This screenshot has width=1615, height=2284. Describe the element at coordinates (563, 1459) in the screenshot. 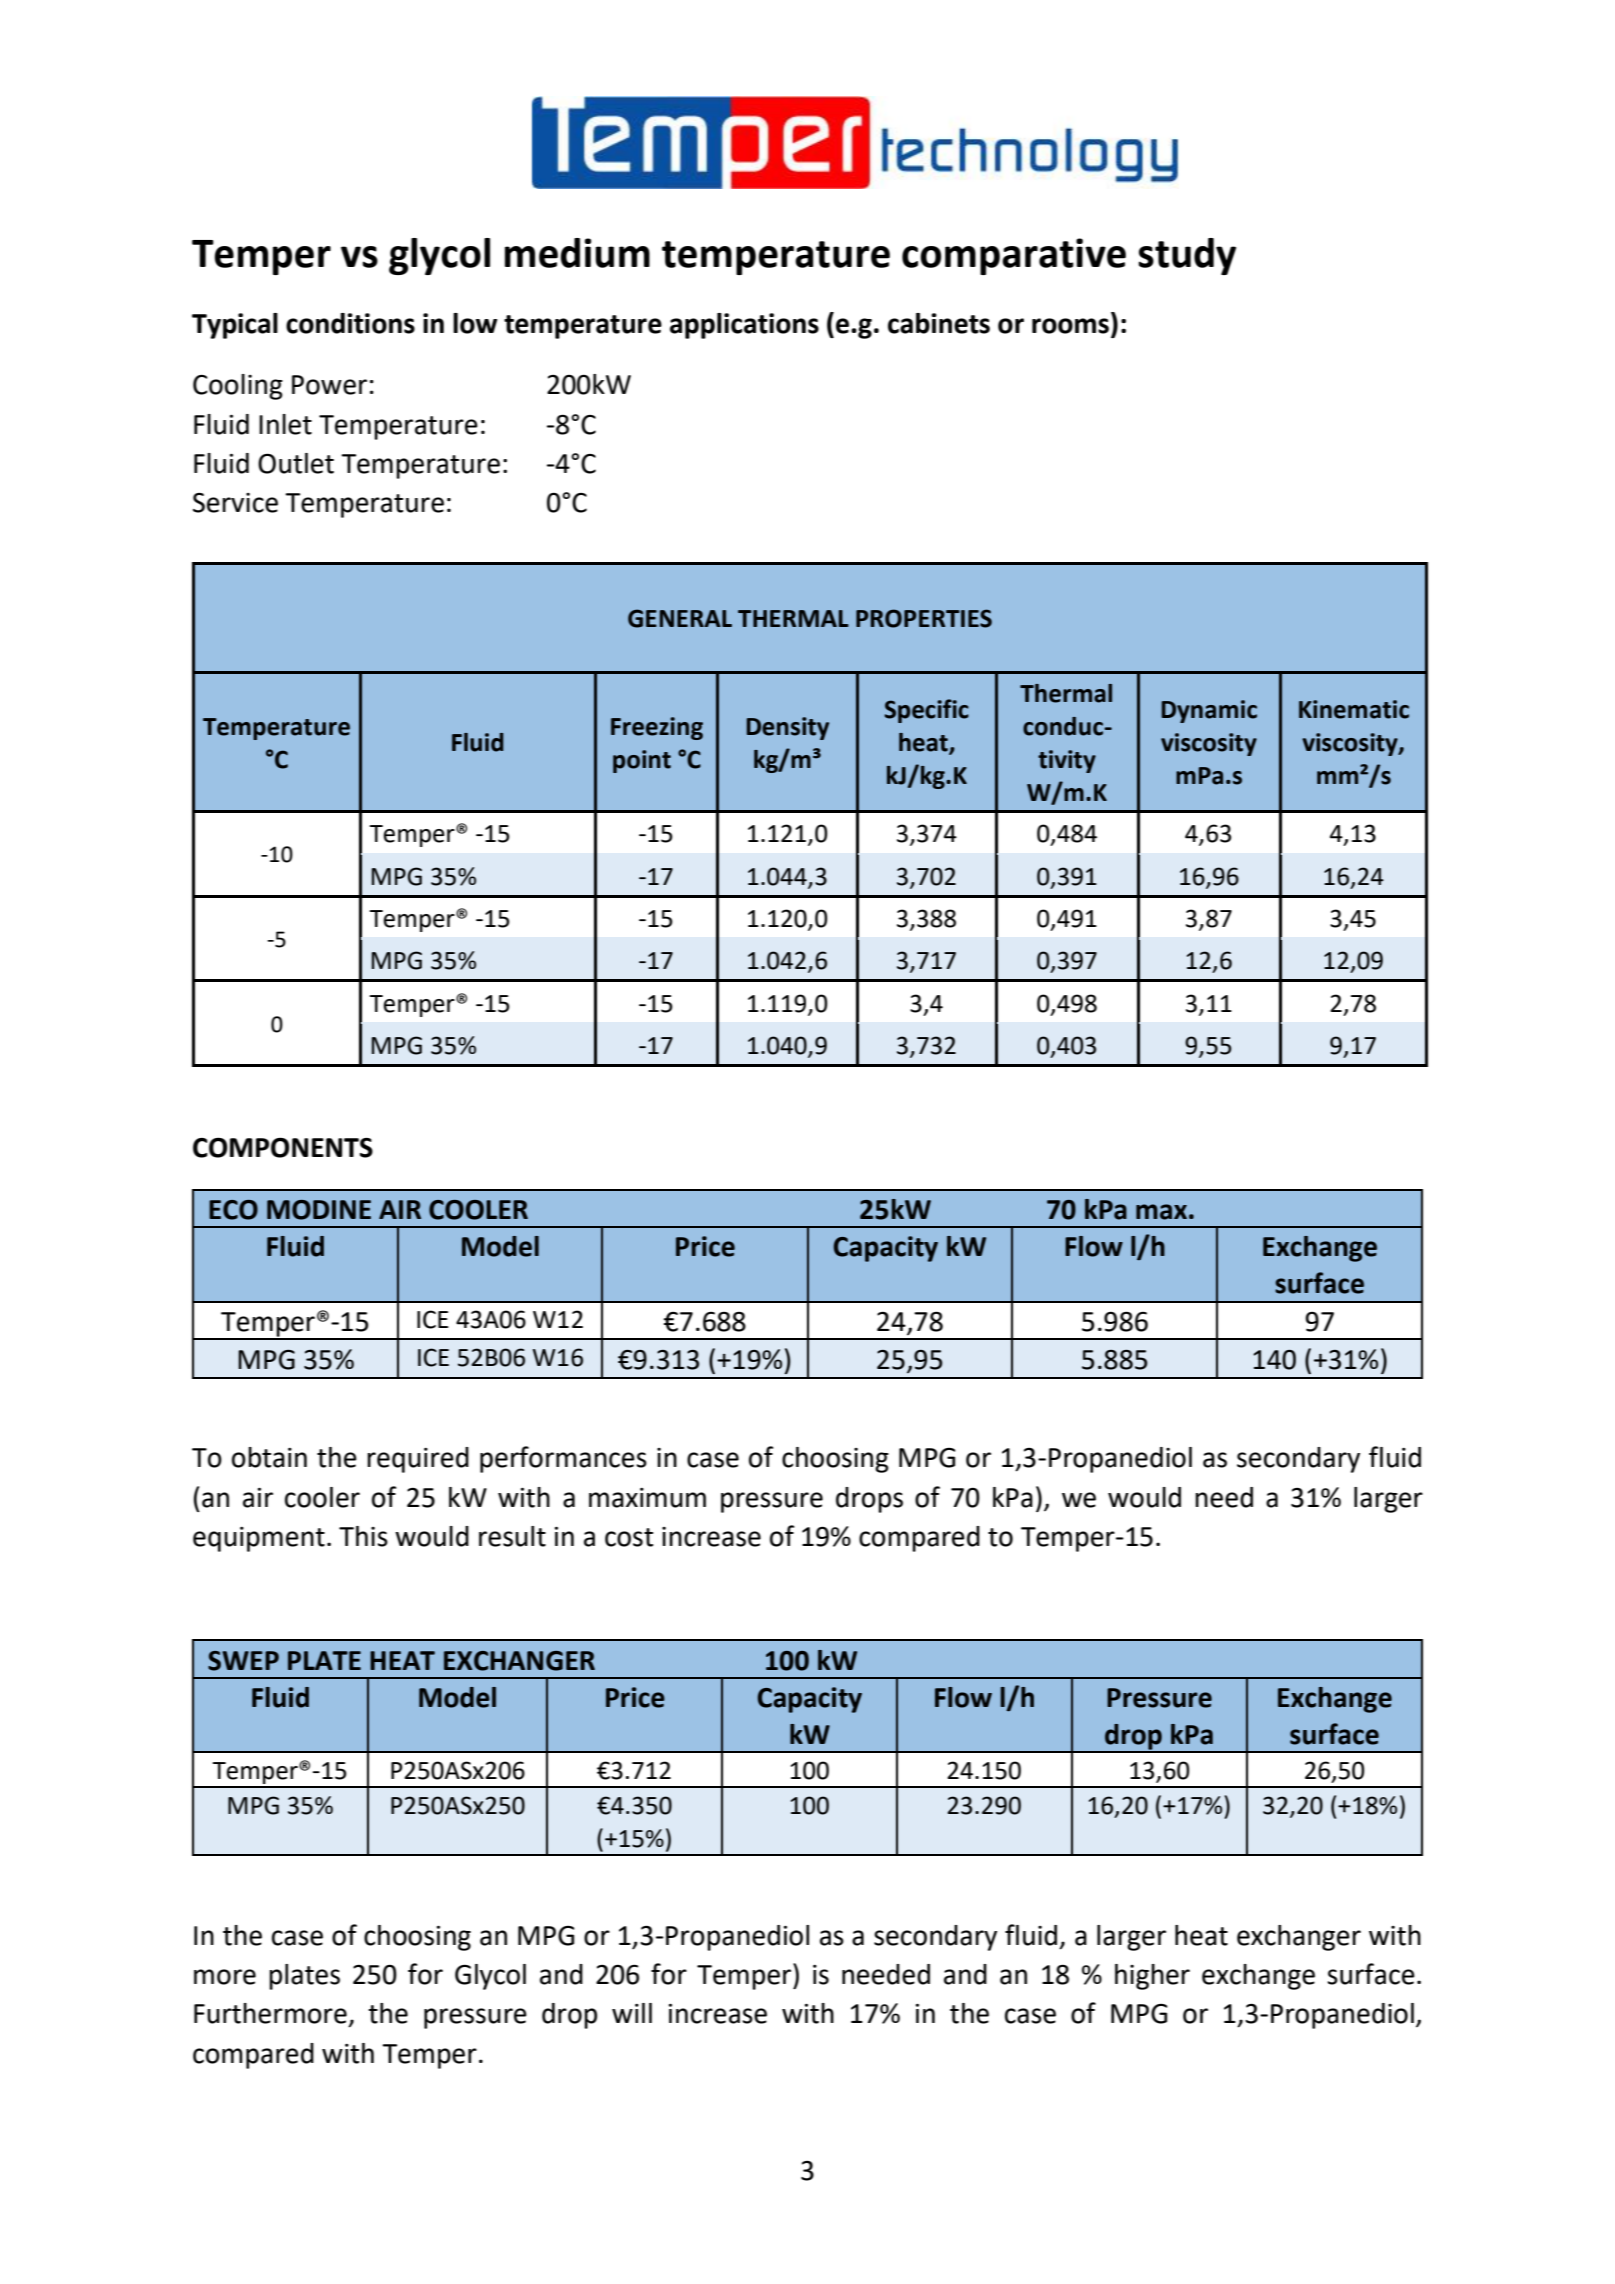

I see `performances` at that location.
